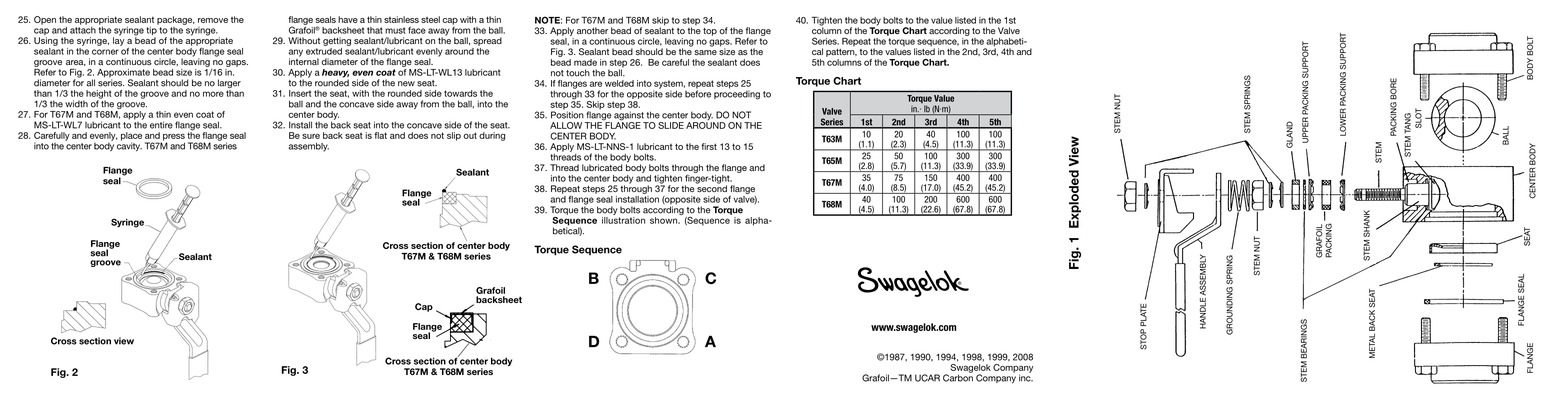  Describe the element at coordinates (958, 377) in the screenshot. I see `Carbon` at that location.
